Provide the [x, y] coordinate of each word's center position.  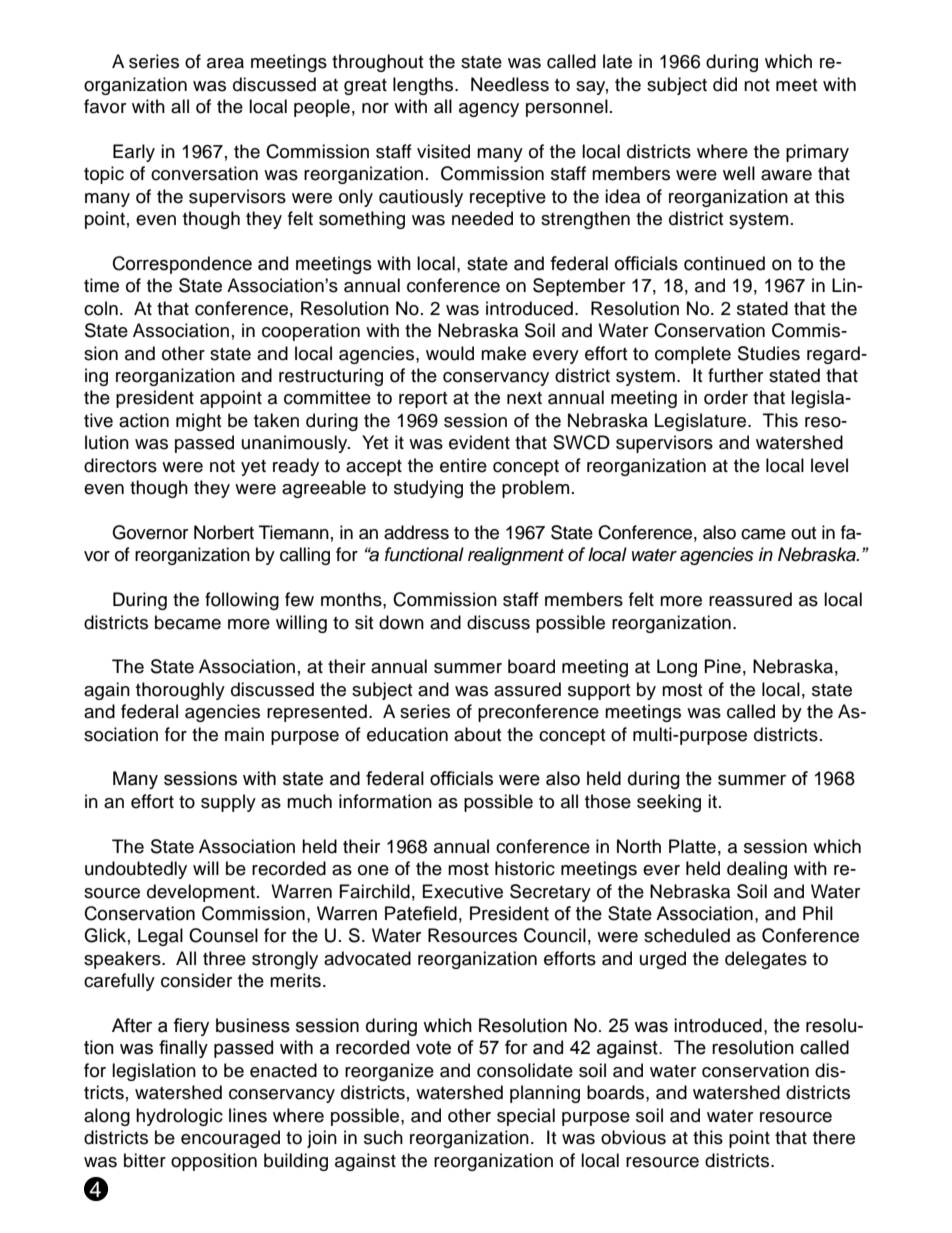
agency [489, 110]
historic [525, 868]
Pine [723, 666]
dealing [757, 870]
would [450, 353]
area [225, 63]
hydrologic [179, 1117]
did [725, 84]
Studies [769, 353]
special [526, 1117]
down [401, 622]
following [242, 601]
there [834, 1137]
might [198, 422]
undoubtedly [136, 870]
